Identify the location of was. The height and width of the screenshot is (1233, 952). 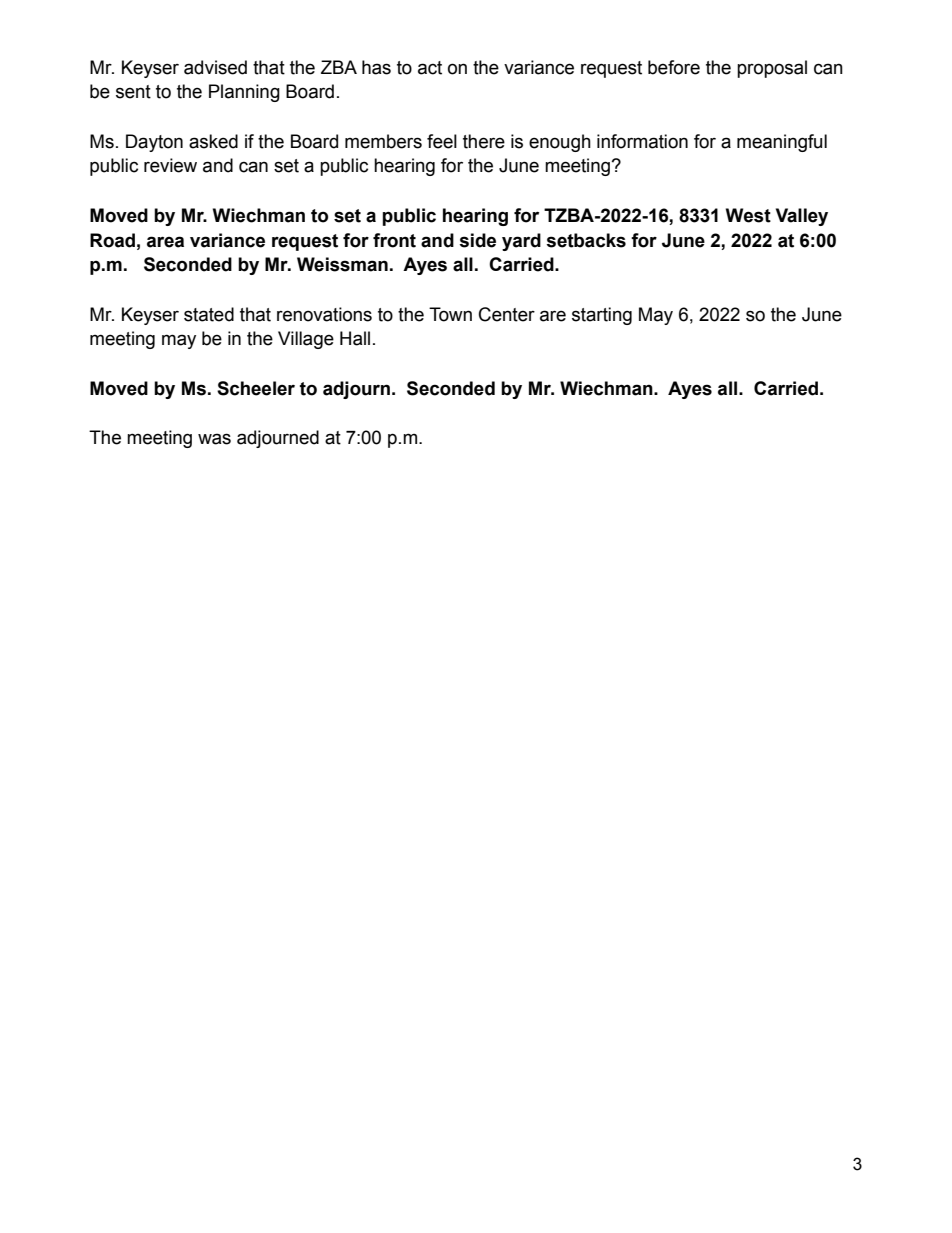
(214, 439).
